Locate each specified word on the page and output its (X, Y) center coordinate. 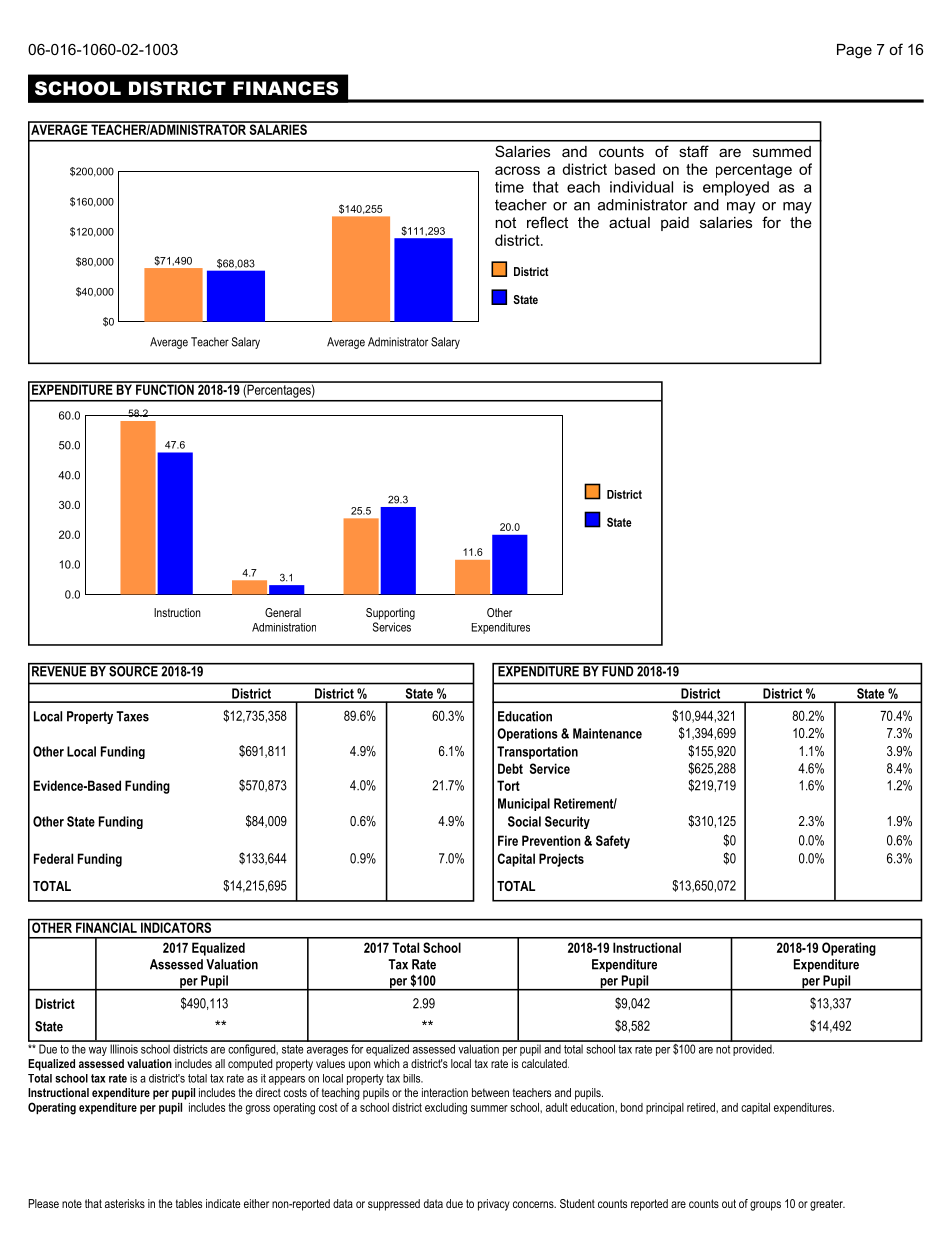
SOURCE (133, 670)
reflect (547, 222)
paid (675, 224)
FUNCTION (165, 388)
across (517, 170)
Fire (508, 840)
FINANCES (286, 88)
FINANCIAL (106, 926)
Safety (613, 842)
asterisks (125, 1203)
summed (782, 151)
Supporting (390, 614)
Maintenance (607, 733)
